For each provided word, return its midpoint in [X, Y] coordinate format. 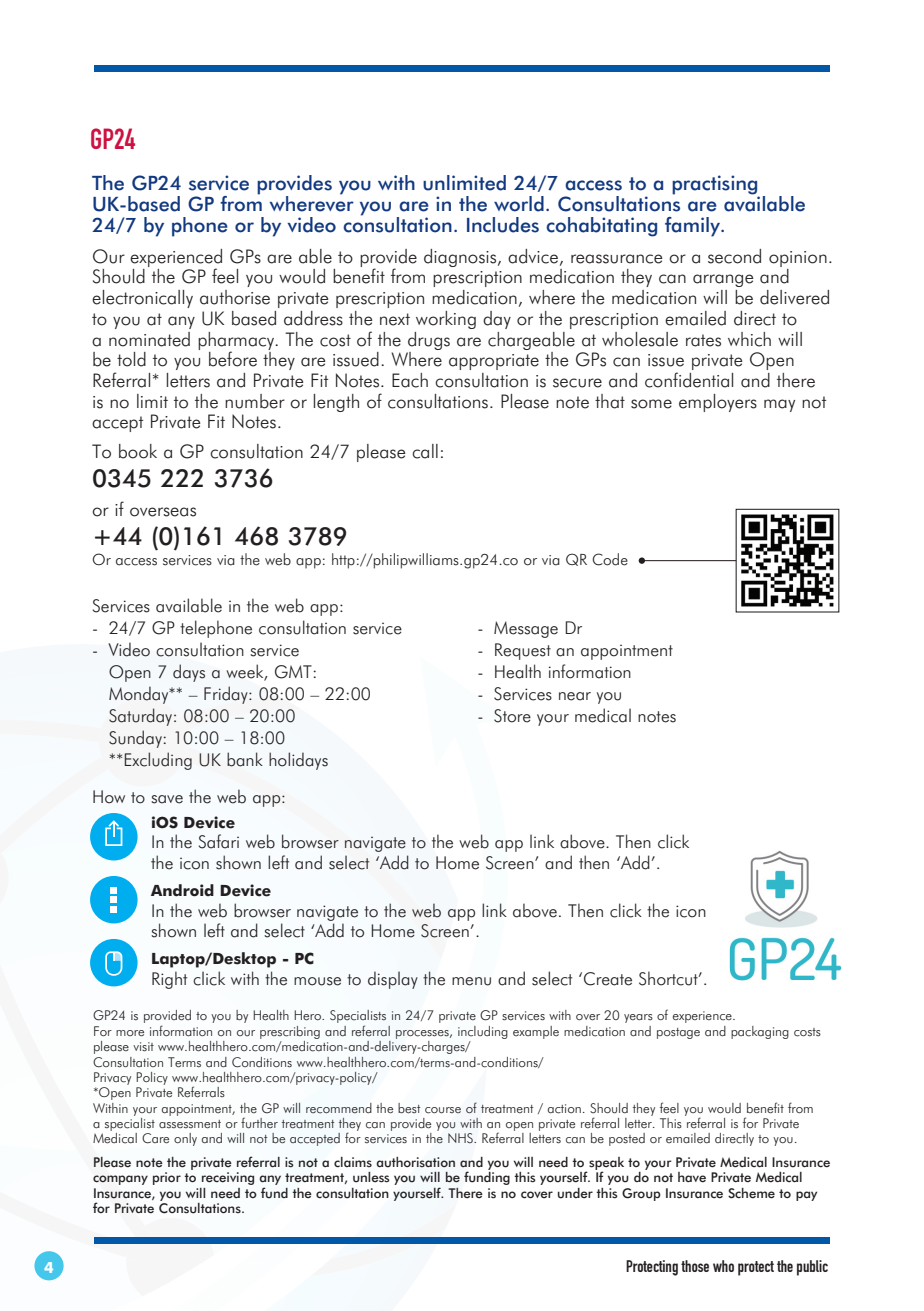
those [695, 1266]
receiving [228, 1178]
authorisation [415, 1162]
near [575, 696]
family [694, 227]
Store [512, 716]
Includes [503, 225]
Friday [227, 695]
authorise [235, 297]
